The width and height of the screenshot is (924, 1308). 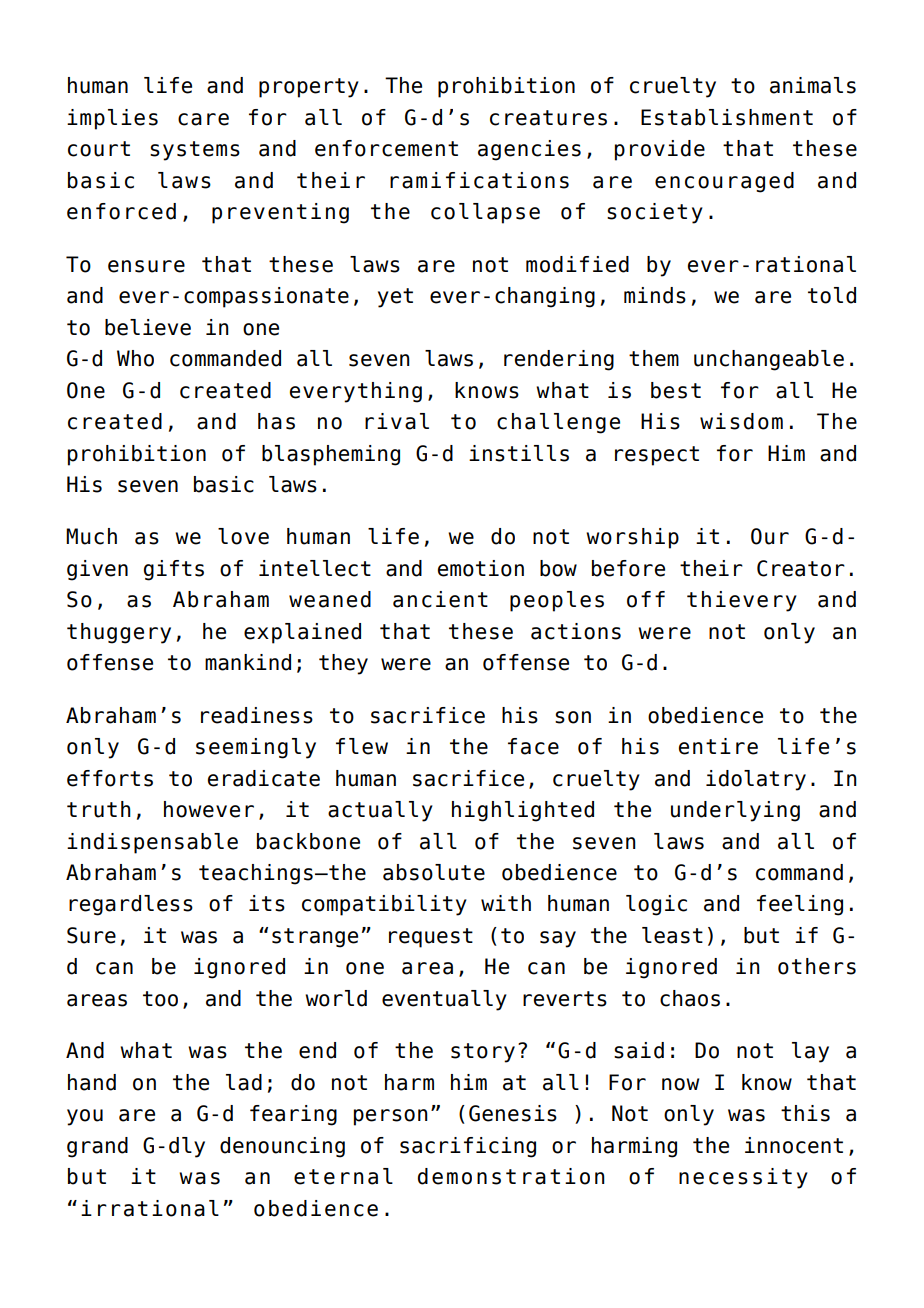 What do you see at coordinates (131, 905) in the screenshot?
I see `regardless` at bounding box center [131, 905].
